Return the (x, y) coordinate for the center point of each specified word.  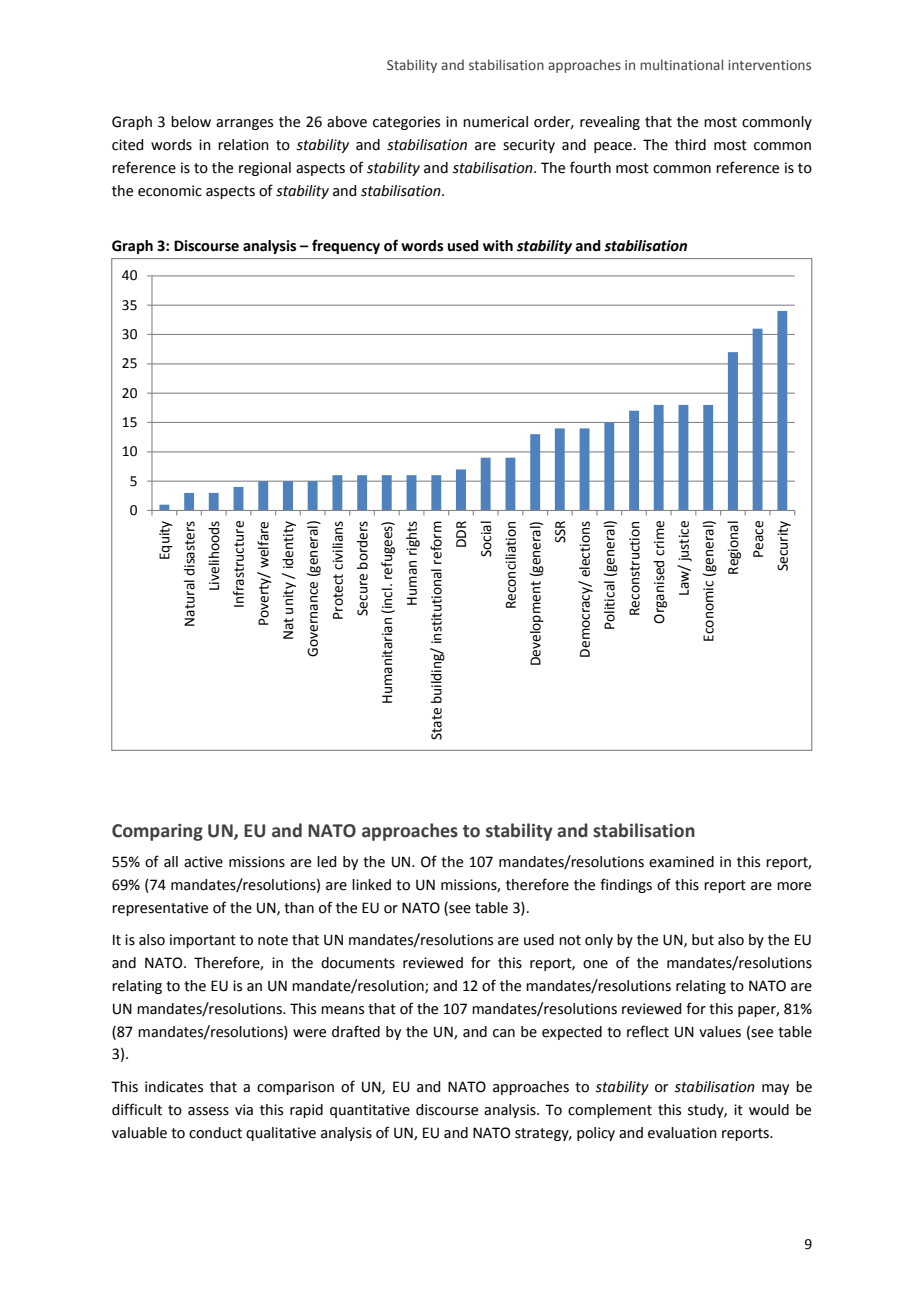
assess (208, 1111)
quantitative (370, 1111)
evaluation (682, 1133)
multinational (681, 64)
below (191, 122)
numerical (495, 122)
